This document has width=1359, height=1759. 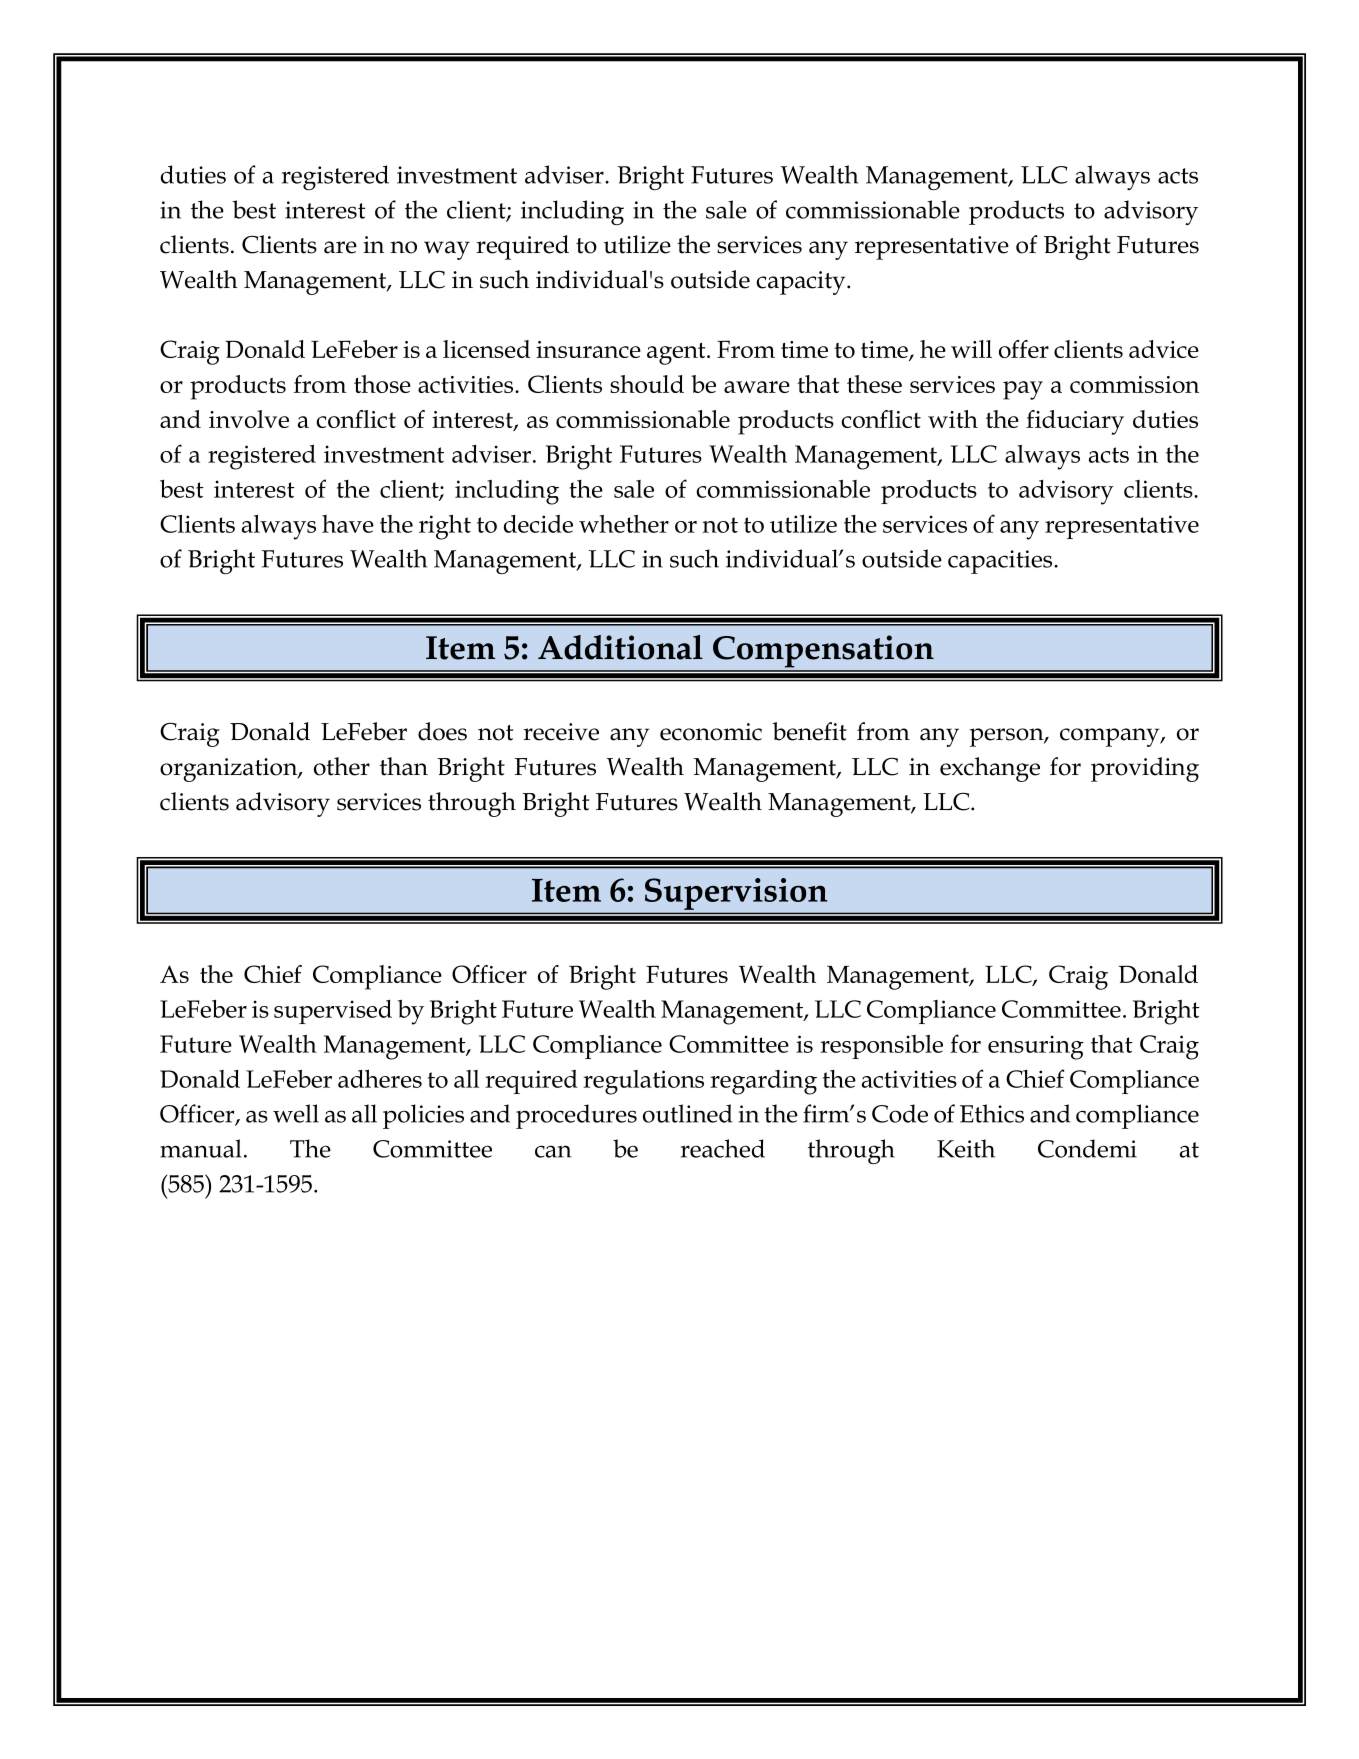 I want to click on company, so click(x=1111, y=737).
